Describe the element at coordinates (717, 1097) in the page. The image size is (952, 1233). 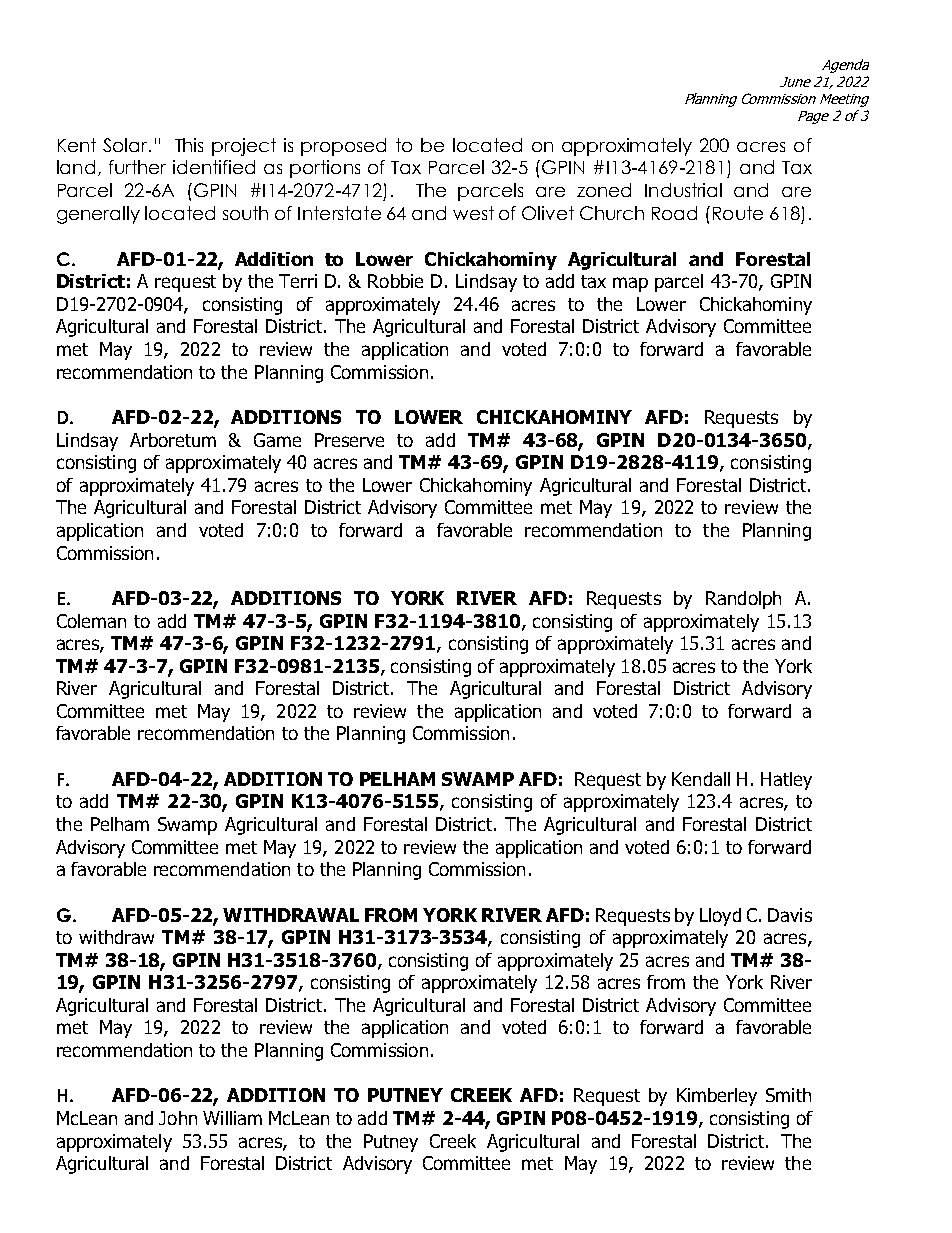
I see `Kimberley` at that location.
